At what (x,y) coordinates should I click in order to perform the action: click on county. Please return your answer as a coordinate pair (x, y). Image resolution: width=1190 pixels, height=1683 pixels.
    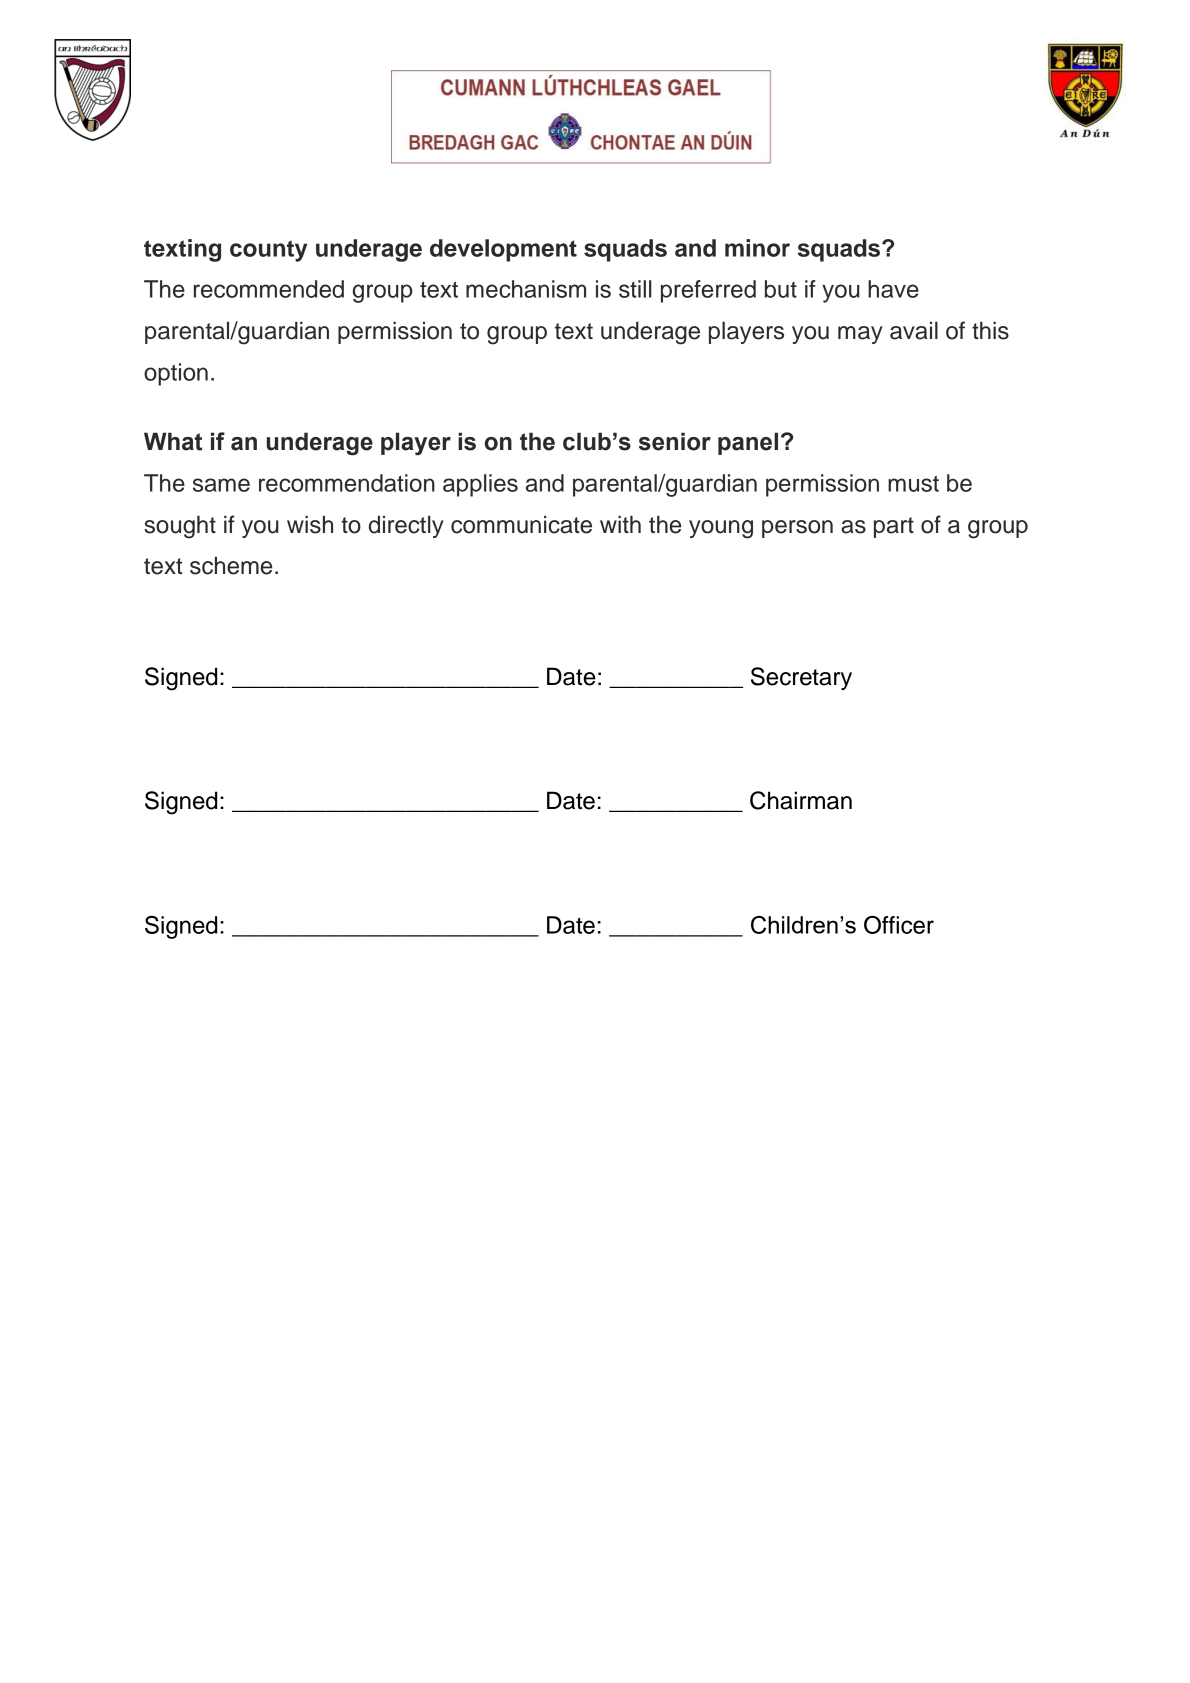
    Looking at the image, I should click on (268, 251).
